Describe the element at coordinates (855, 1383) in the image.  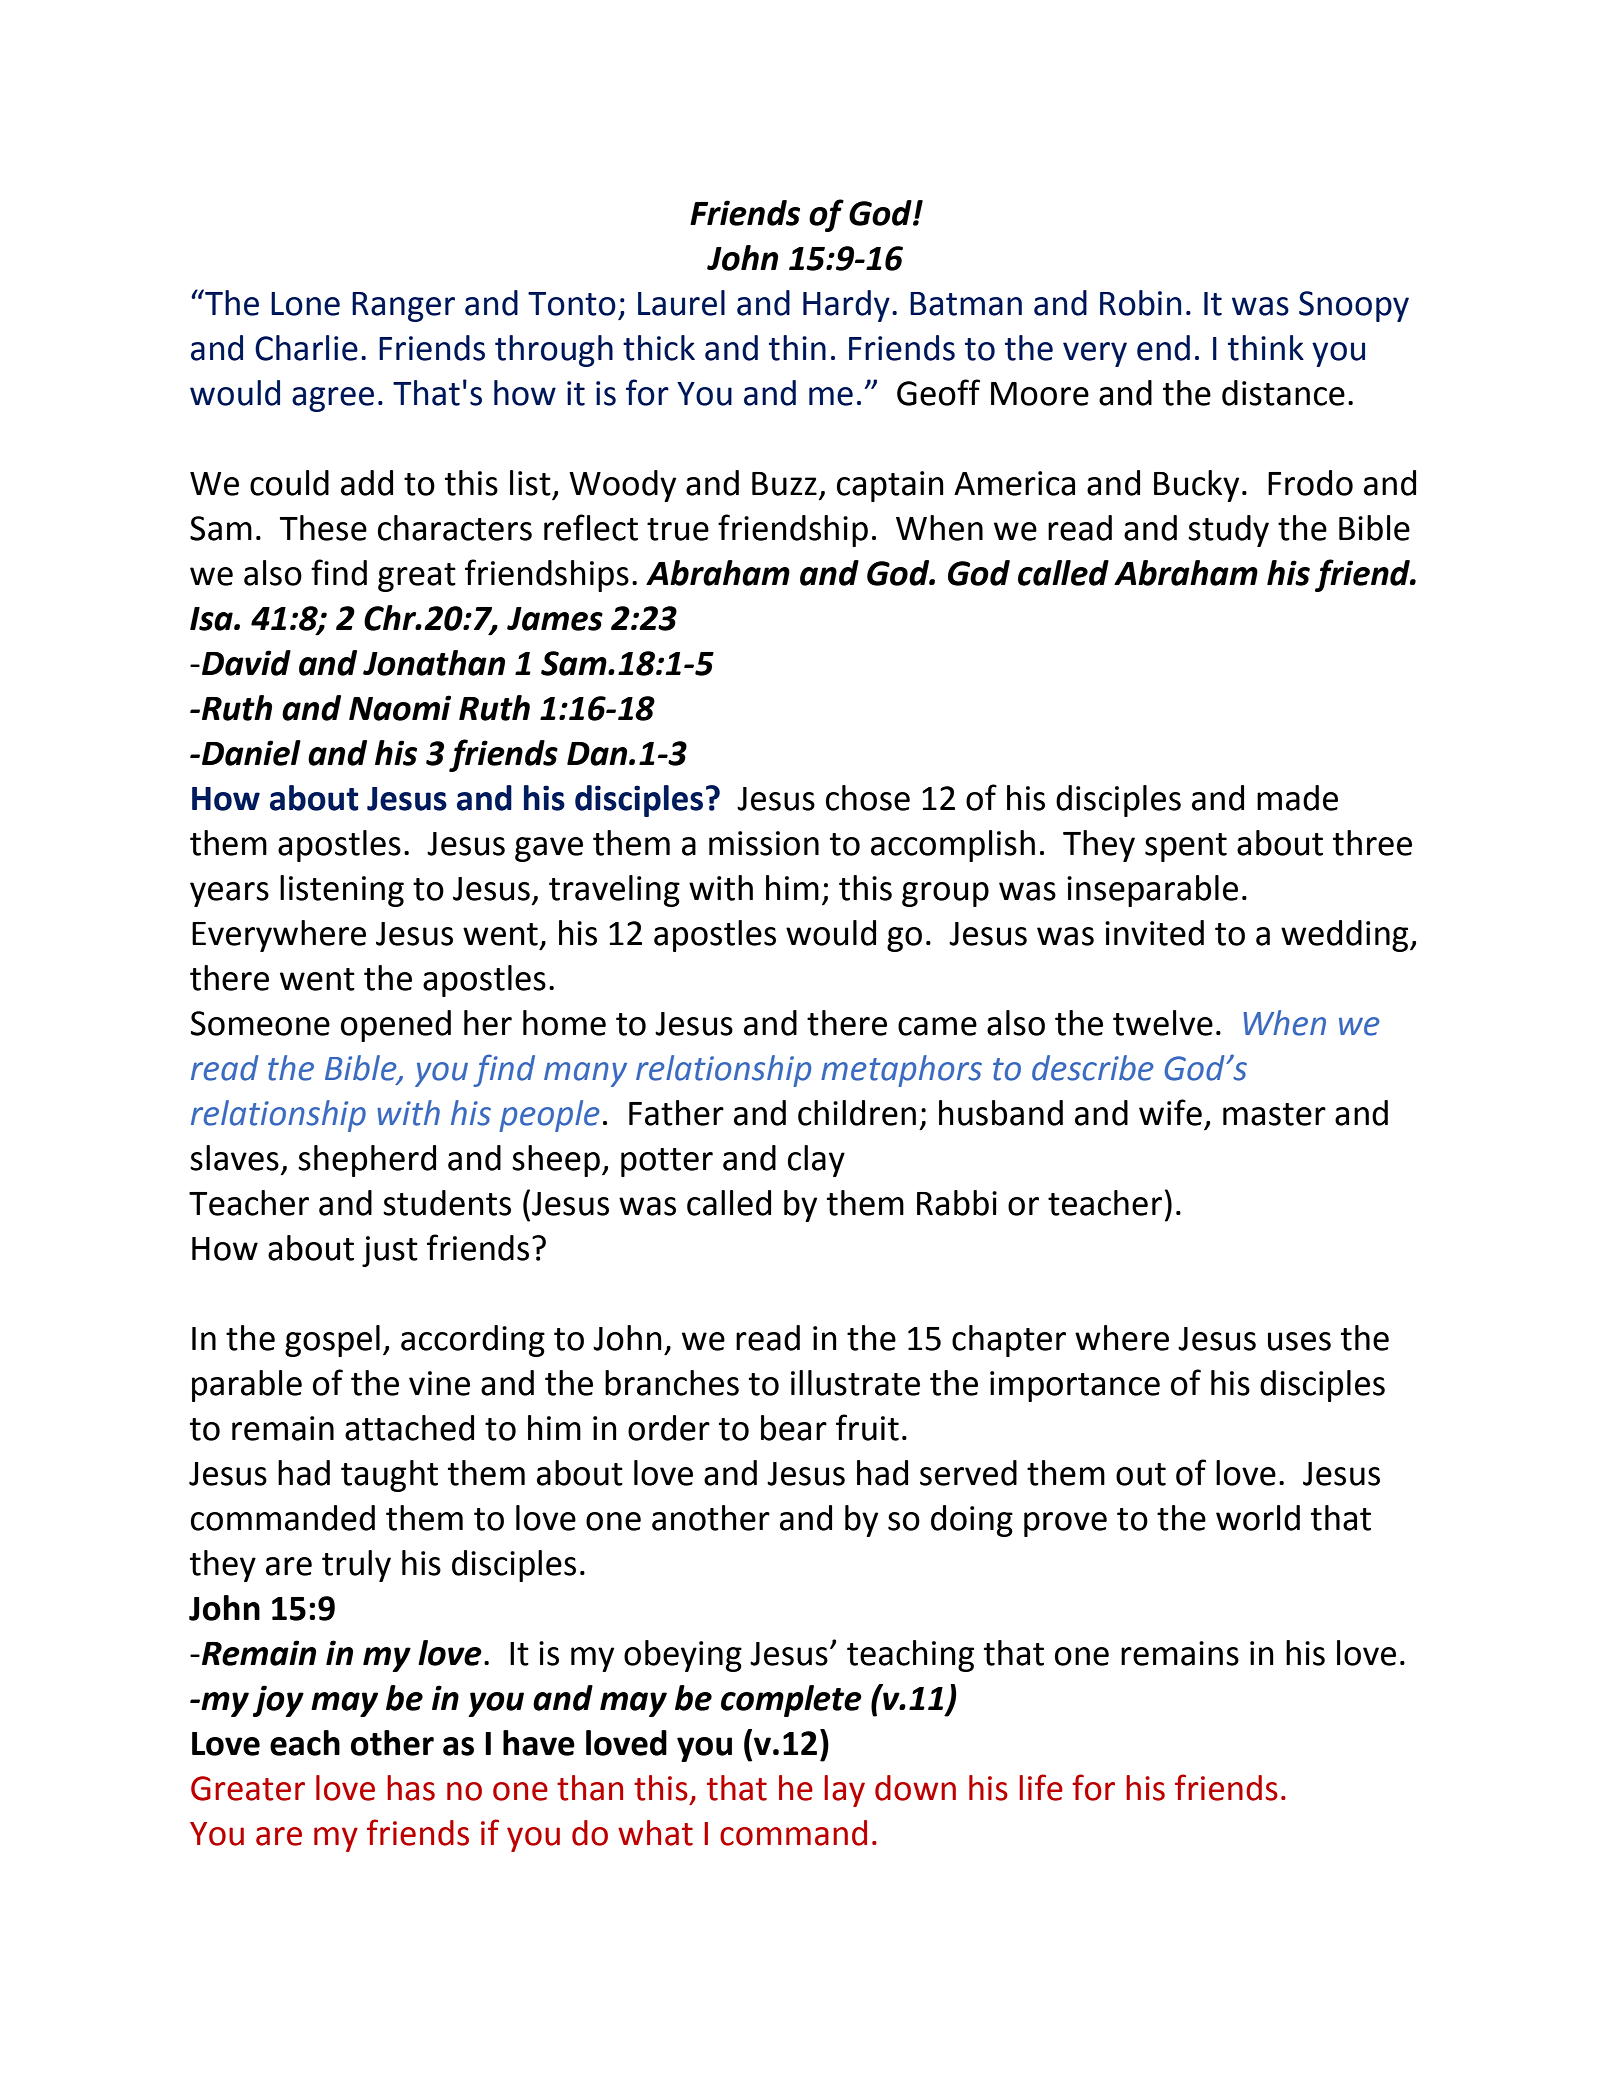
I see `illustrate` at that location.
